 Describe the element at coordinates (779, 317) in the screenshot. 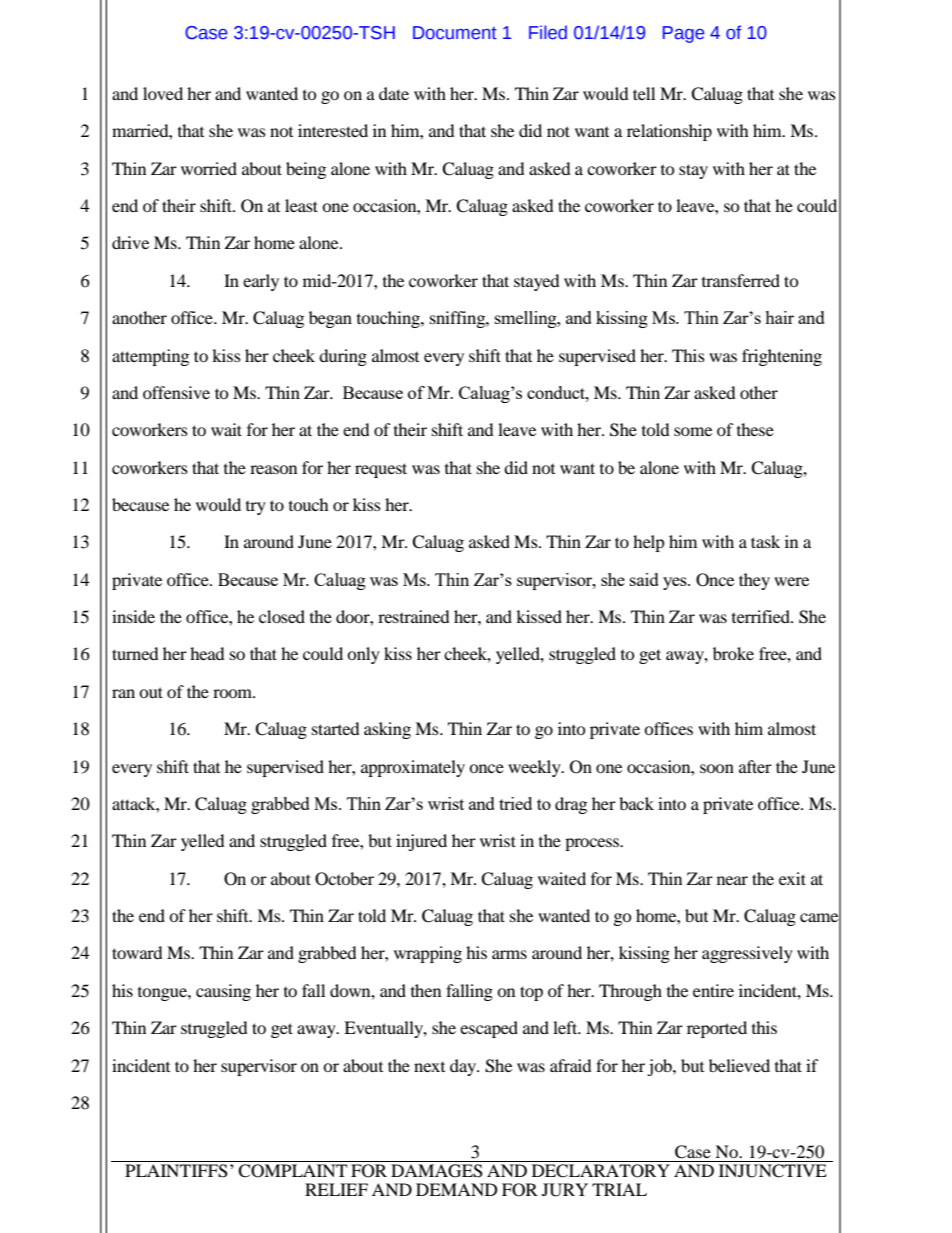

I see `hair` at that location.
